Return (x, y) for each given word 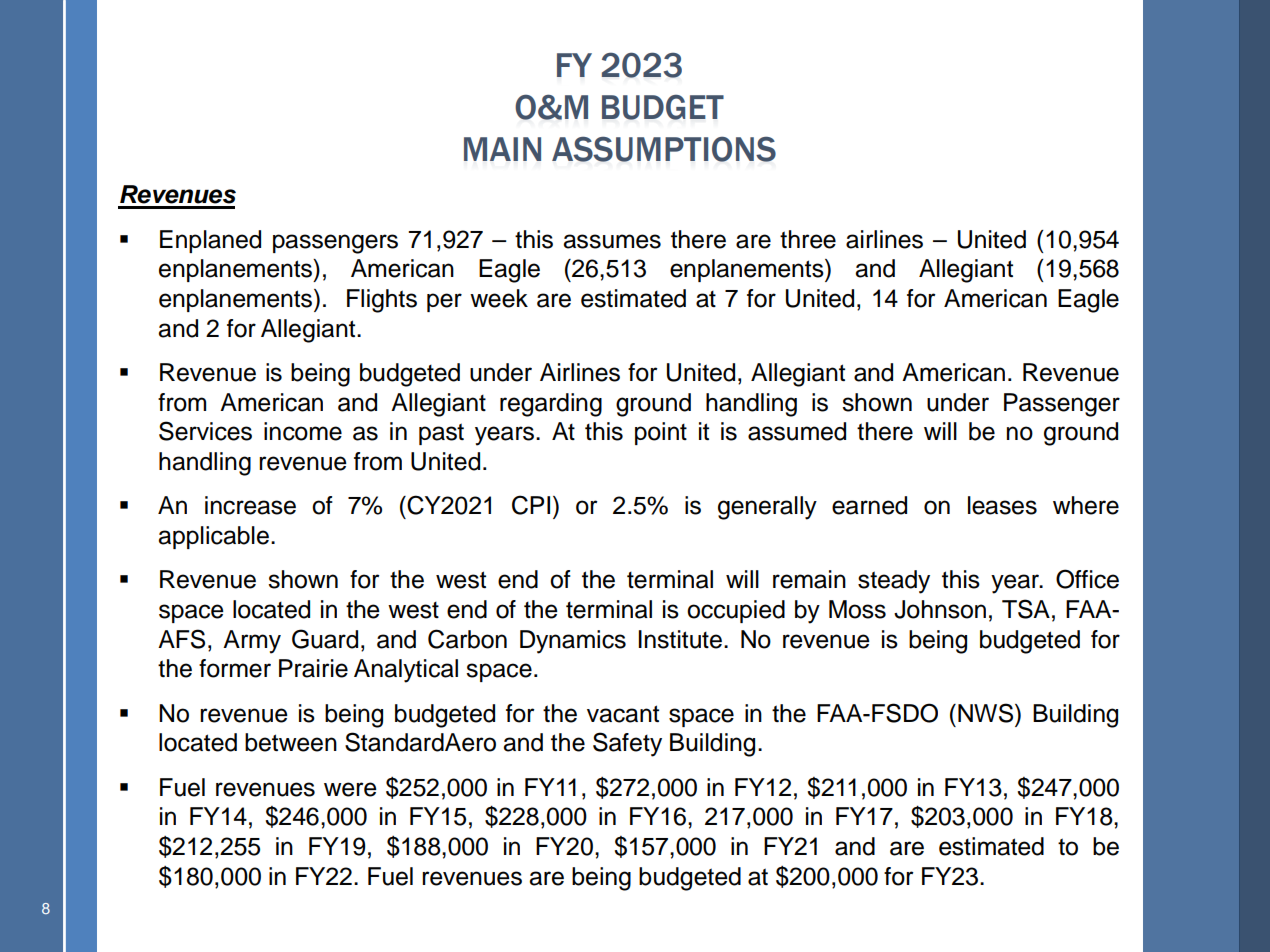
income (303, 431)
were (350, 789)
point (661, 433)
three (808, 239)
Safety (627, 744)
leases (1002, 505)
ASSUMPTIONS (664, 149)
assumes (612, 241)
